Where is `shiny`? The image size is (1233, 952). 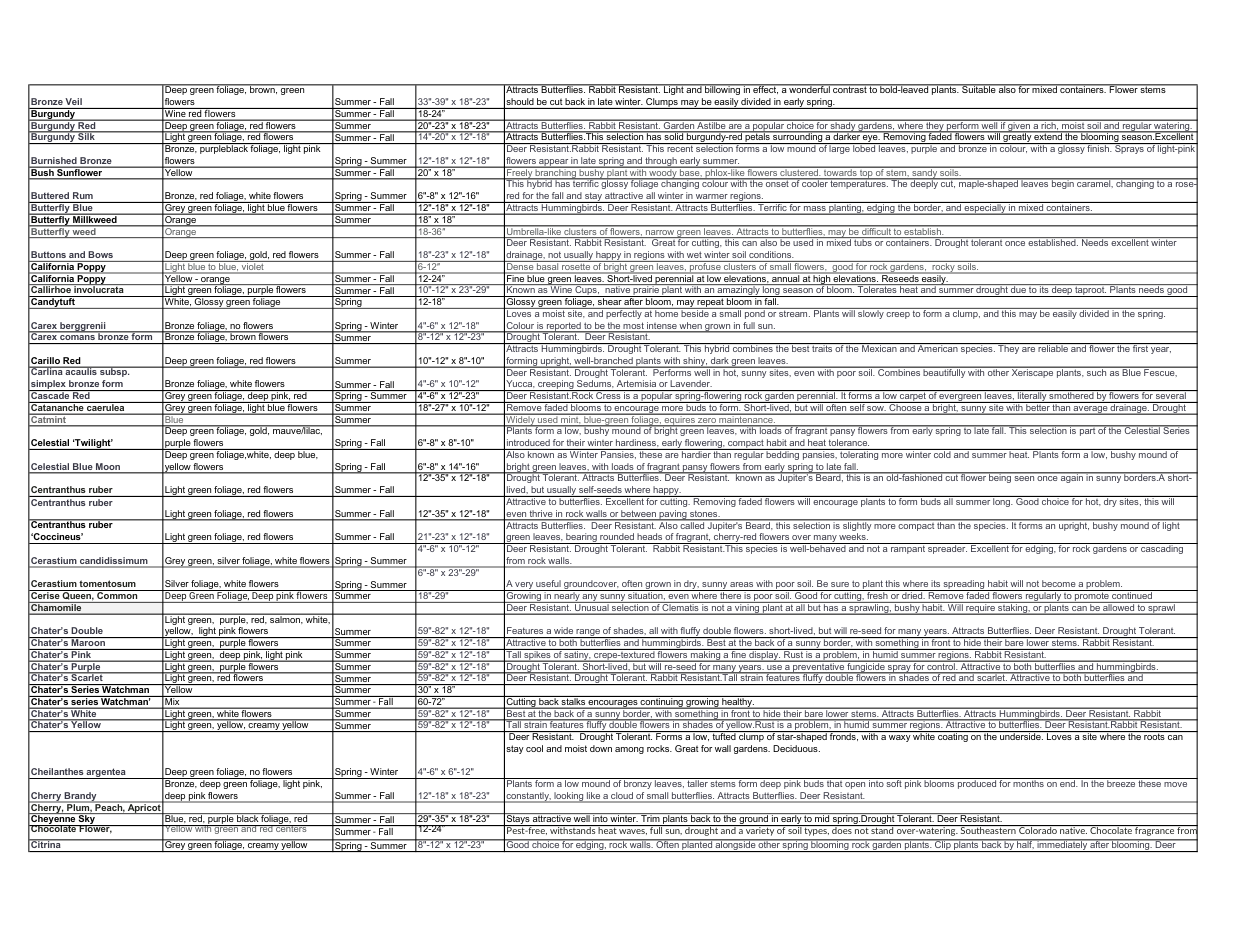 shiny is located at coordinates (694, 362).
